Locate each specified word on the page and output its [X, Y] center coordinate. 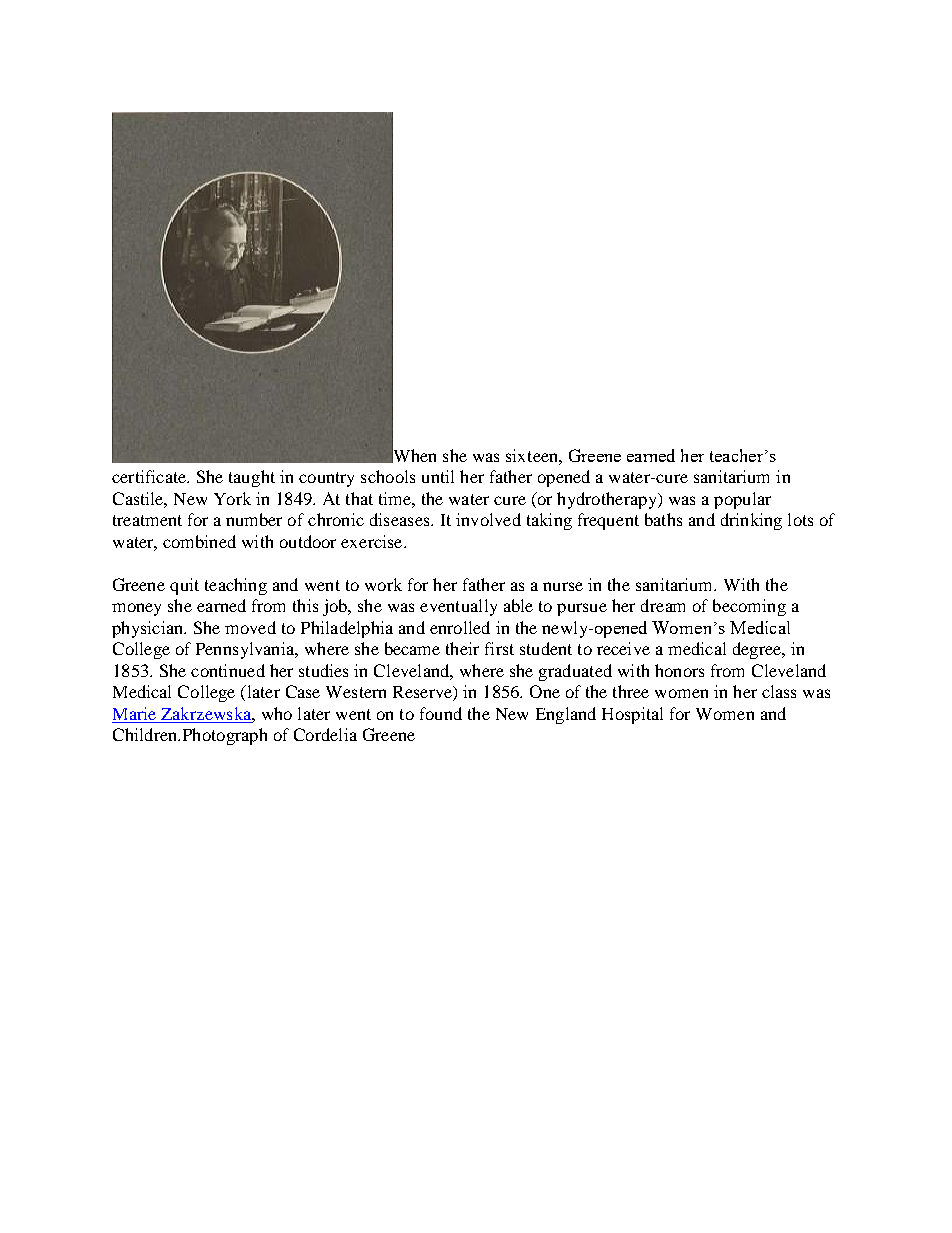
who [277, 713]
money [136, 609]
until [438, 476]
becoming [749, 607]
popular [742, 500]
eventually [458, 607]
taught [252, 478]
